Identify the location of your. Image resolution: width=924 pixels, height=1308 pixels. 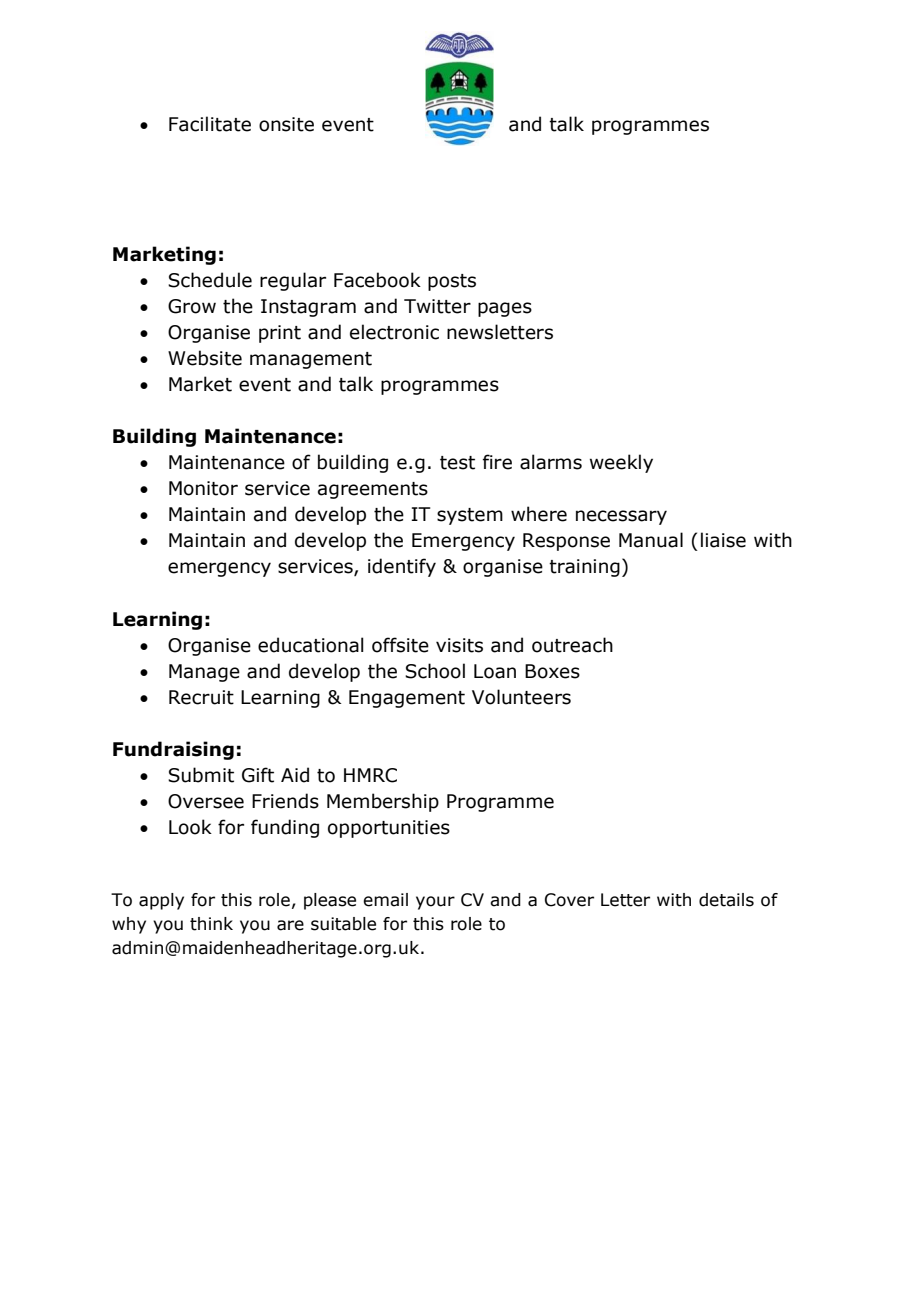
(435, 903).
